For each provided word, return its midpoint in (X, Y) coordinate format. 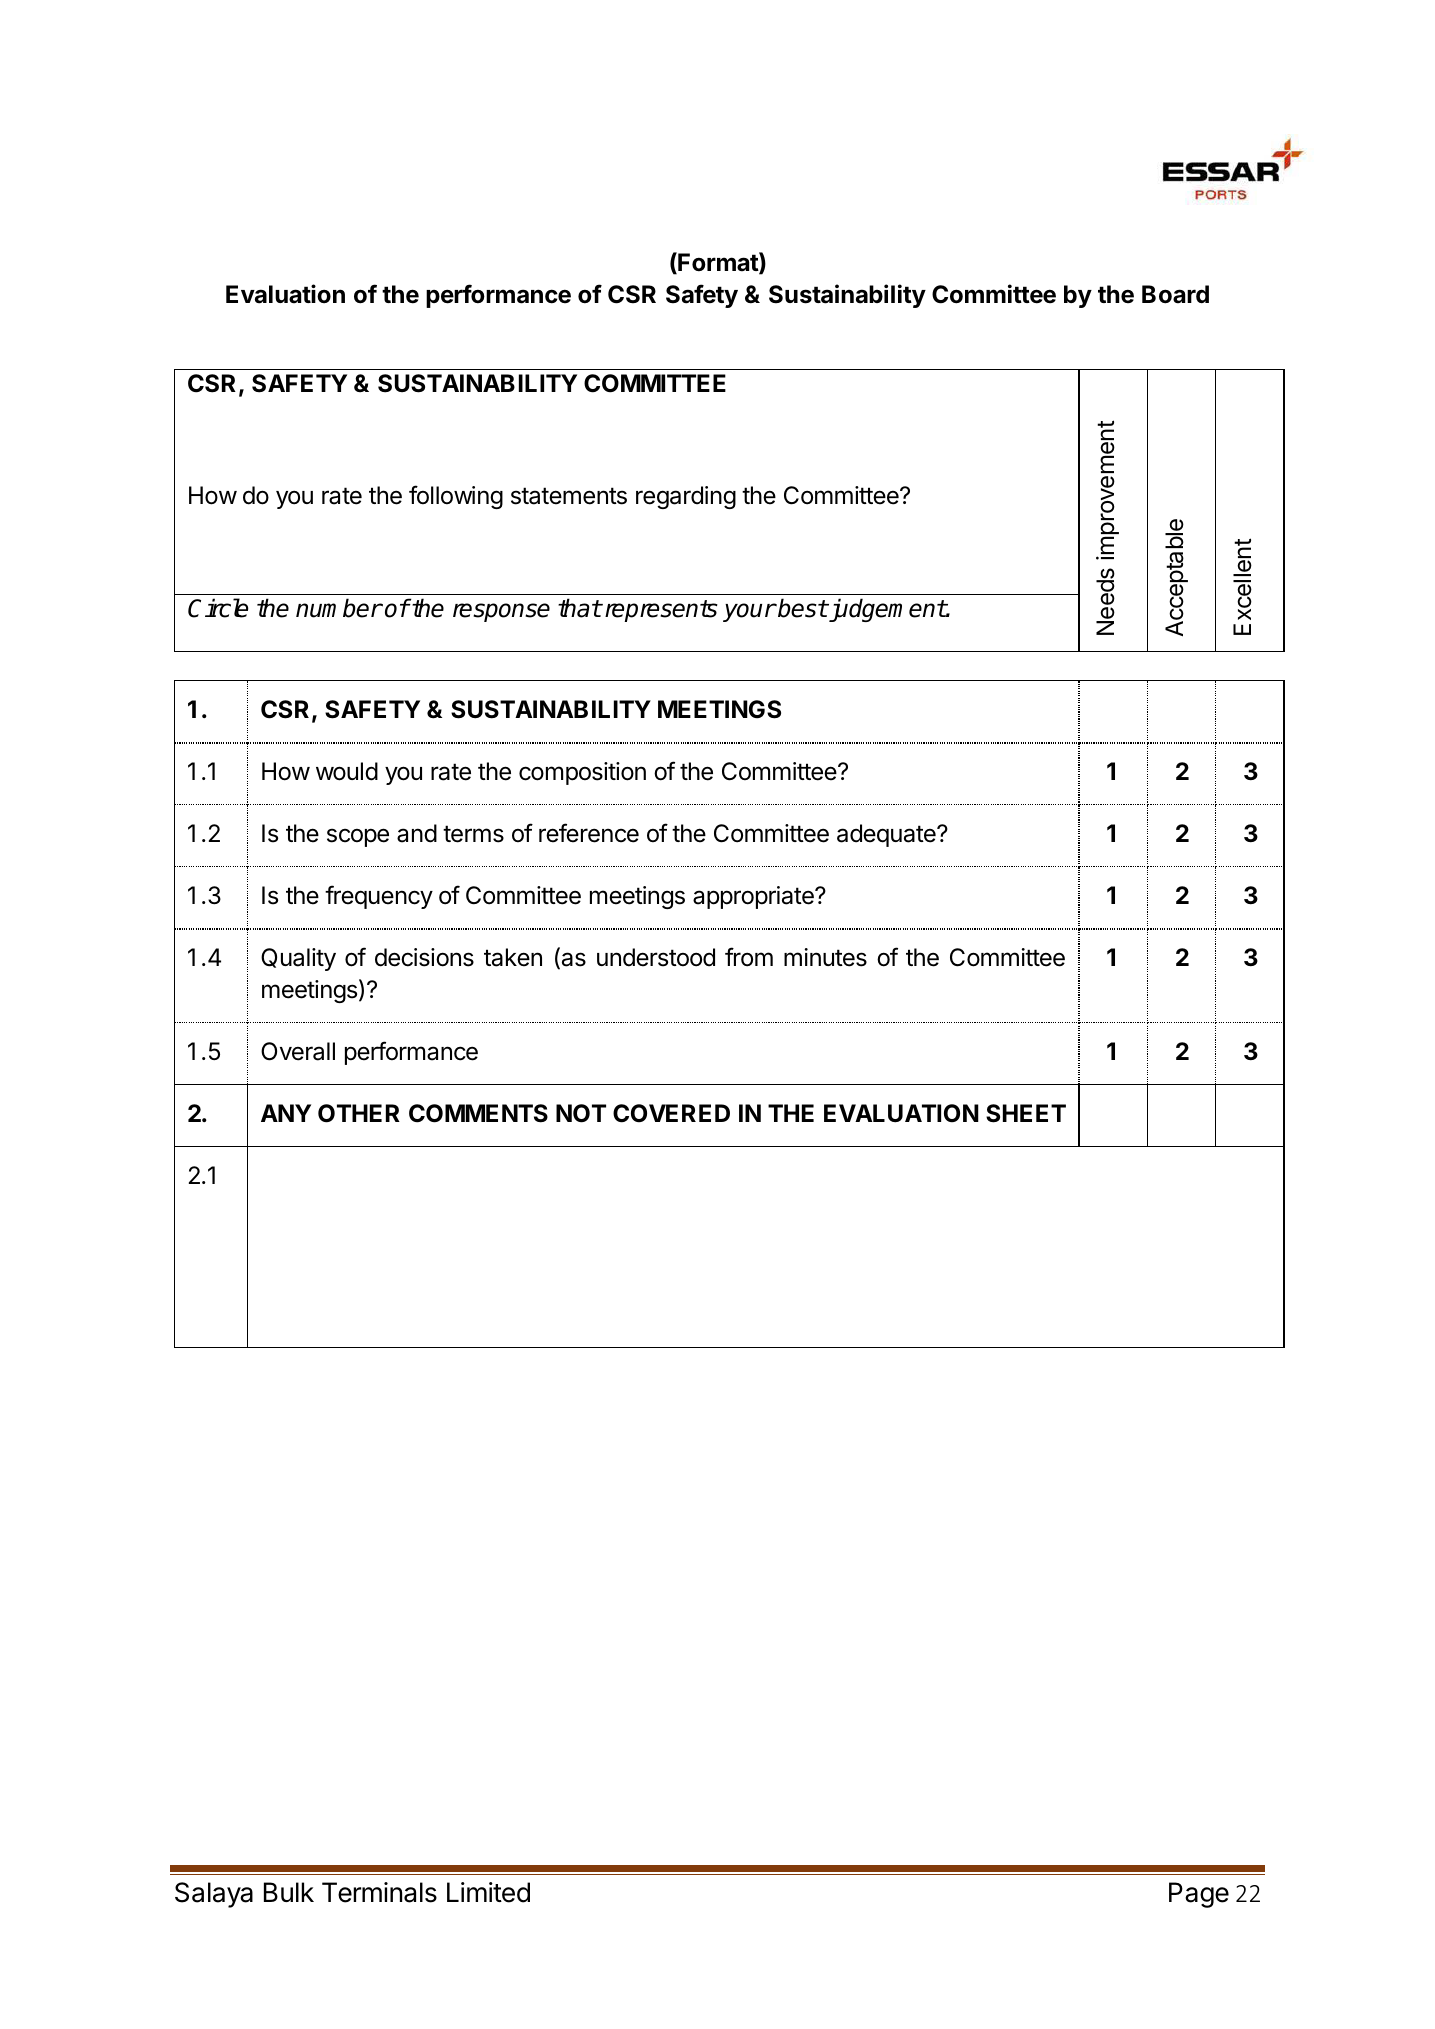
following (456, 497)
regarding (686, 497)
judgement (886, 610)
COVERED (671, 1113)
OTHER (359, 1113)
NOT (581, 1113)
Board (1175, 294)
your (749, 612)
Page (1199, 1895)
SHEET (1026, 1113)
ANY (286, 1113)
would (347, 771)
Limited (488, 1892)
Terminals (379, 1892)
